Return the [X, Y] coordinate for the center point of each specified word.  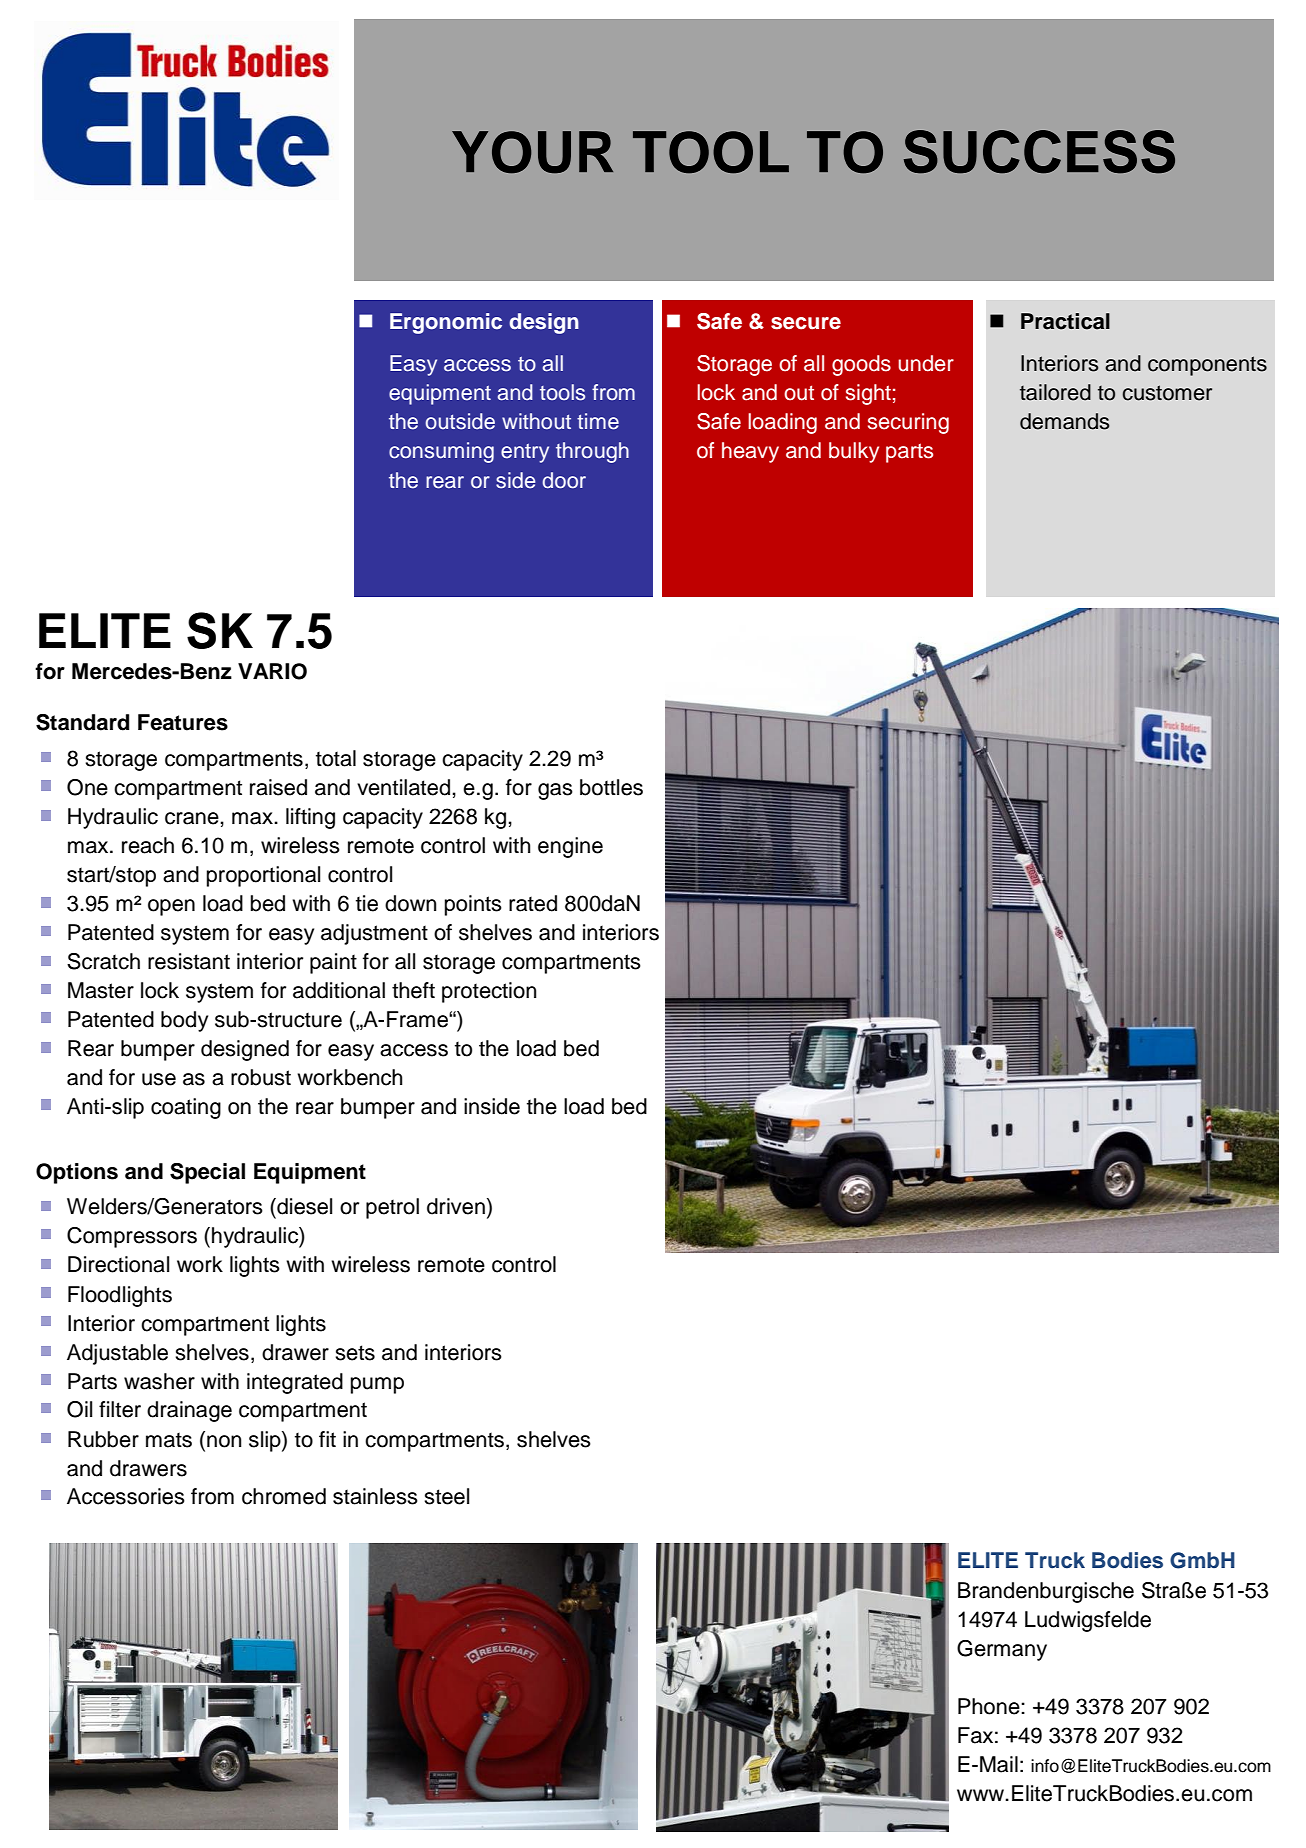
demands [1064, 421]
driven [456, 1206]
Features [183, 722]
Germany [1002, 1650]
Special [207, 1173]
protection [489, 992]
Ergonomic [446, 323]
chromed [284, 1496]
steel [446, 1496]
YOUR [532, 152]
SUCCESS [1039, 152]
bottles [611, 787]
